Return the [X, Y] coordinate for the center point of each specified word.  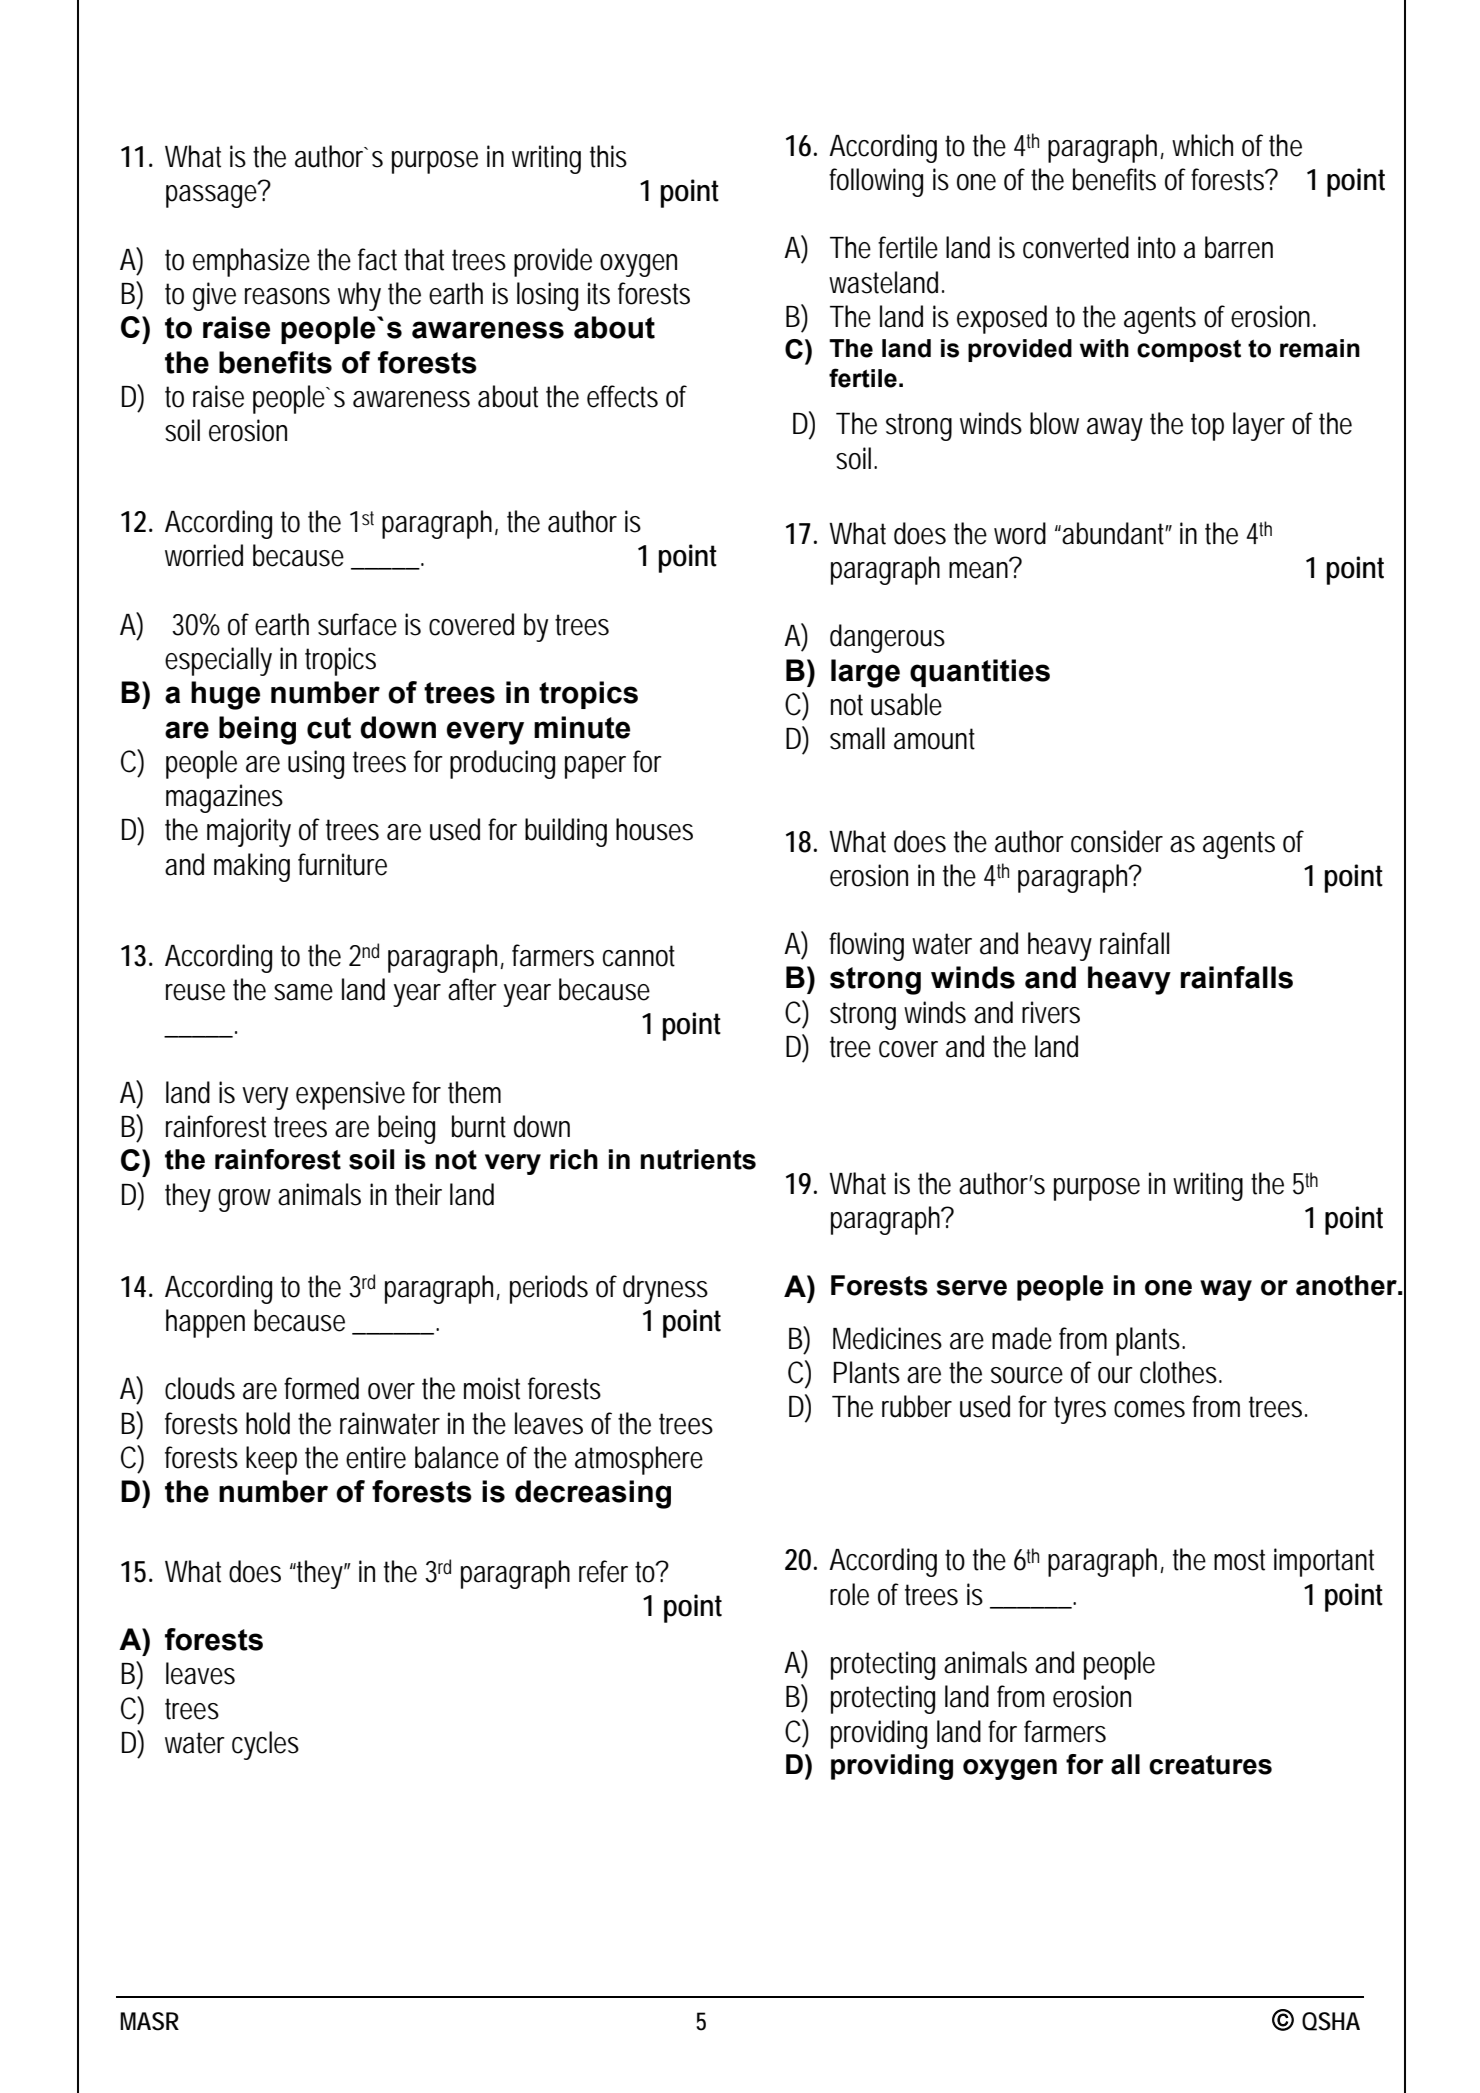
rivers [1051, 1012]
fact [377, 259]
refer [603, 1571]
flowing [866, 946]
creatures [1210, 1765]
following [876, 182]
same [303, 992]
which [1202, 145]
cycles [265, 1745]
